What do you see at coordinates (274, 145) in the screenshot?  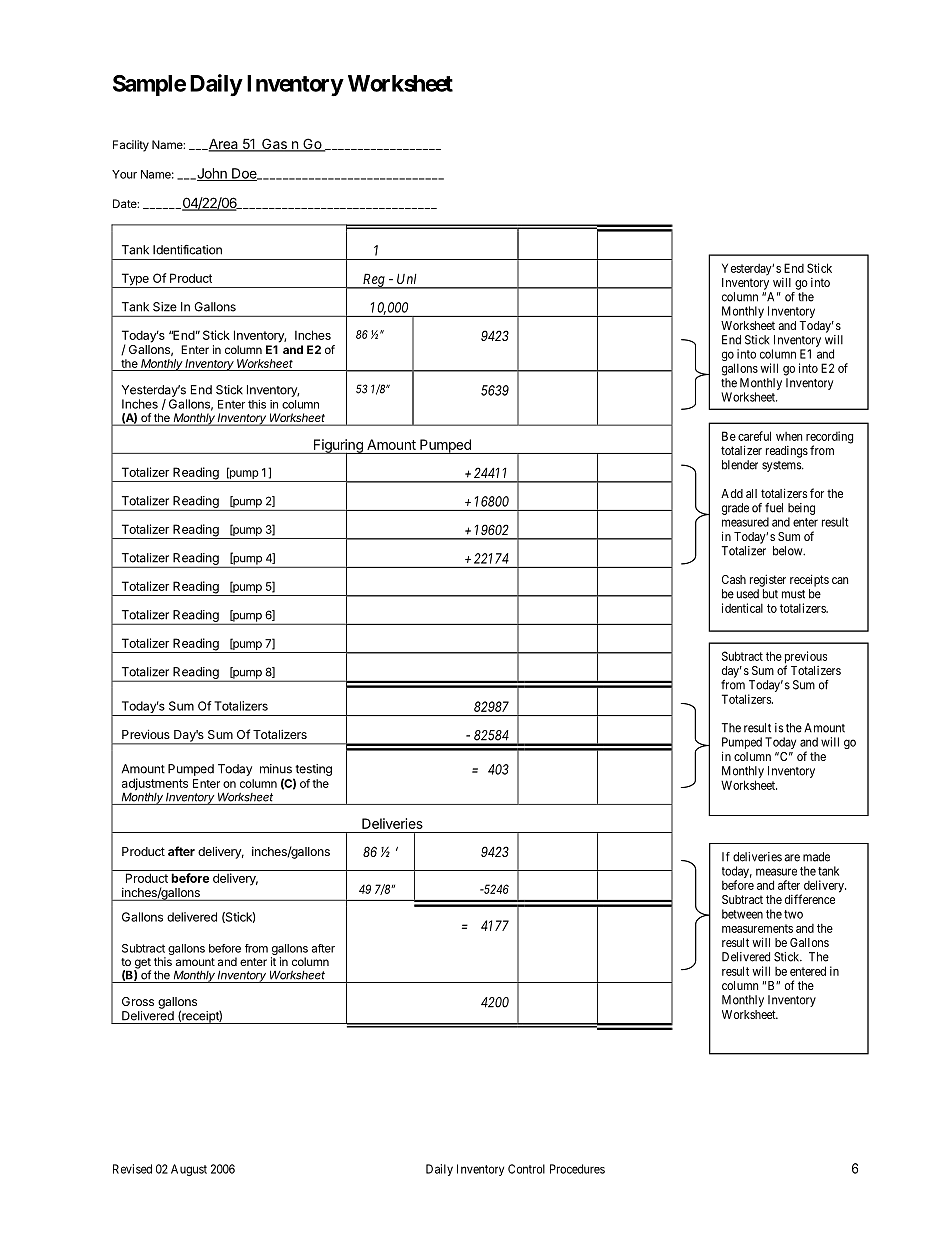 I see `Gas` at bounding box center [274, 145].
